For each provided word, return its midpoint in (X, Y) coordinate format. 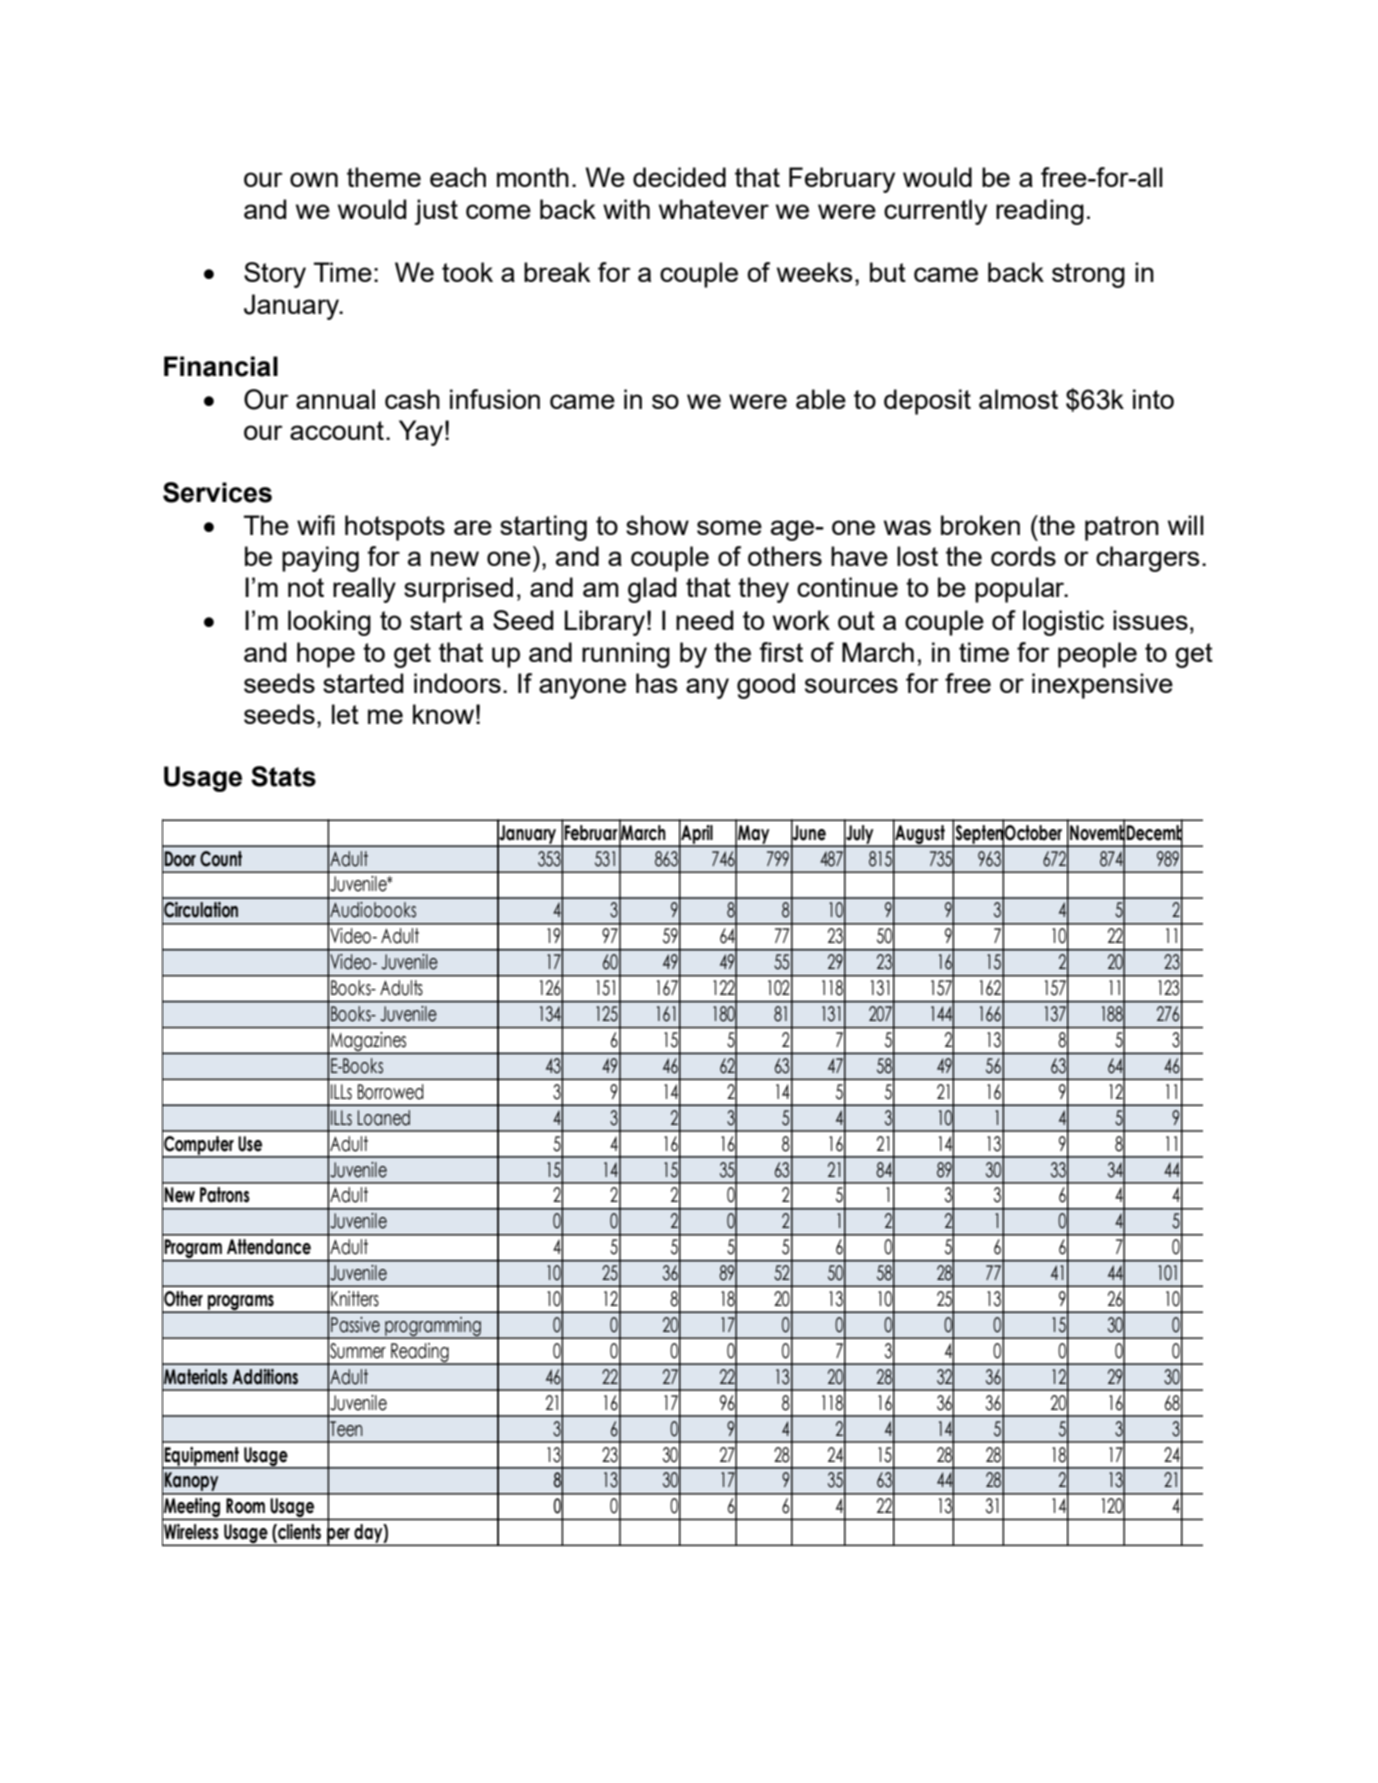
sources (851, 685)
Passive (355, 1325)
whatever (714, 209)
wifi (316, 525)
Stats (283, 776)
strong (1088, 275)
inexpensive (1102, 686)
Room (245, 1506)
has (657, 683)
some (729, 527)
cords (1023, 556)
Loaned (384, 1118)
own (314, 179)
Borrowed (390, 1092)
